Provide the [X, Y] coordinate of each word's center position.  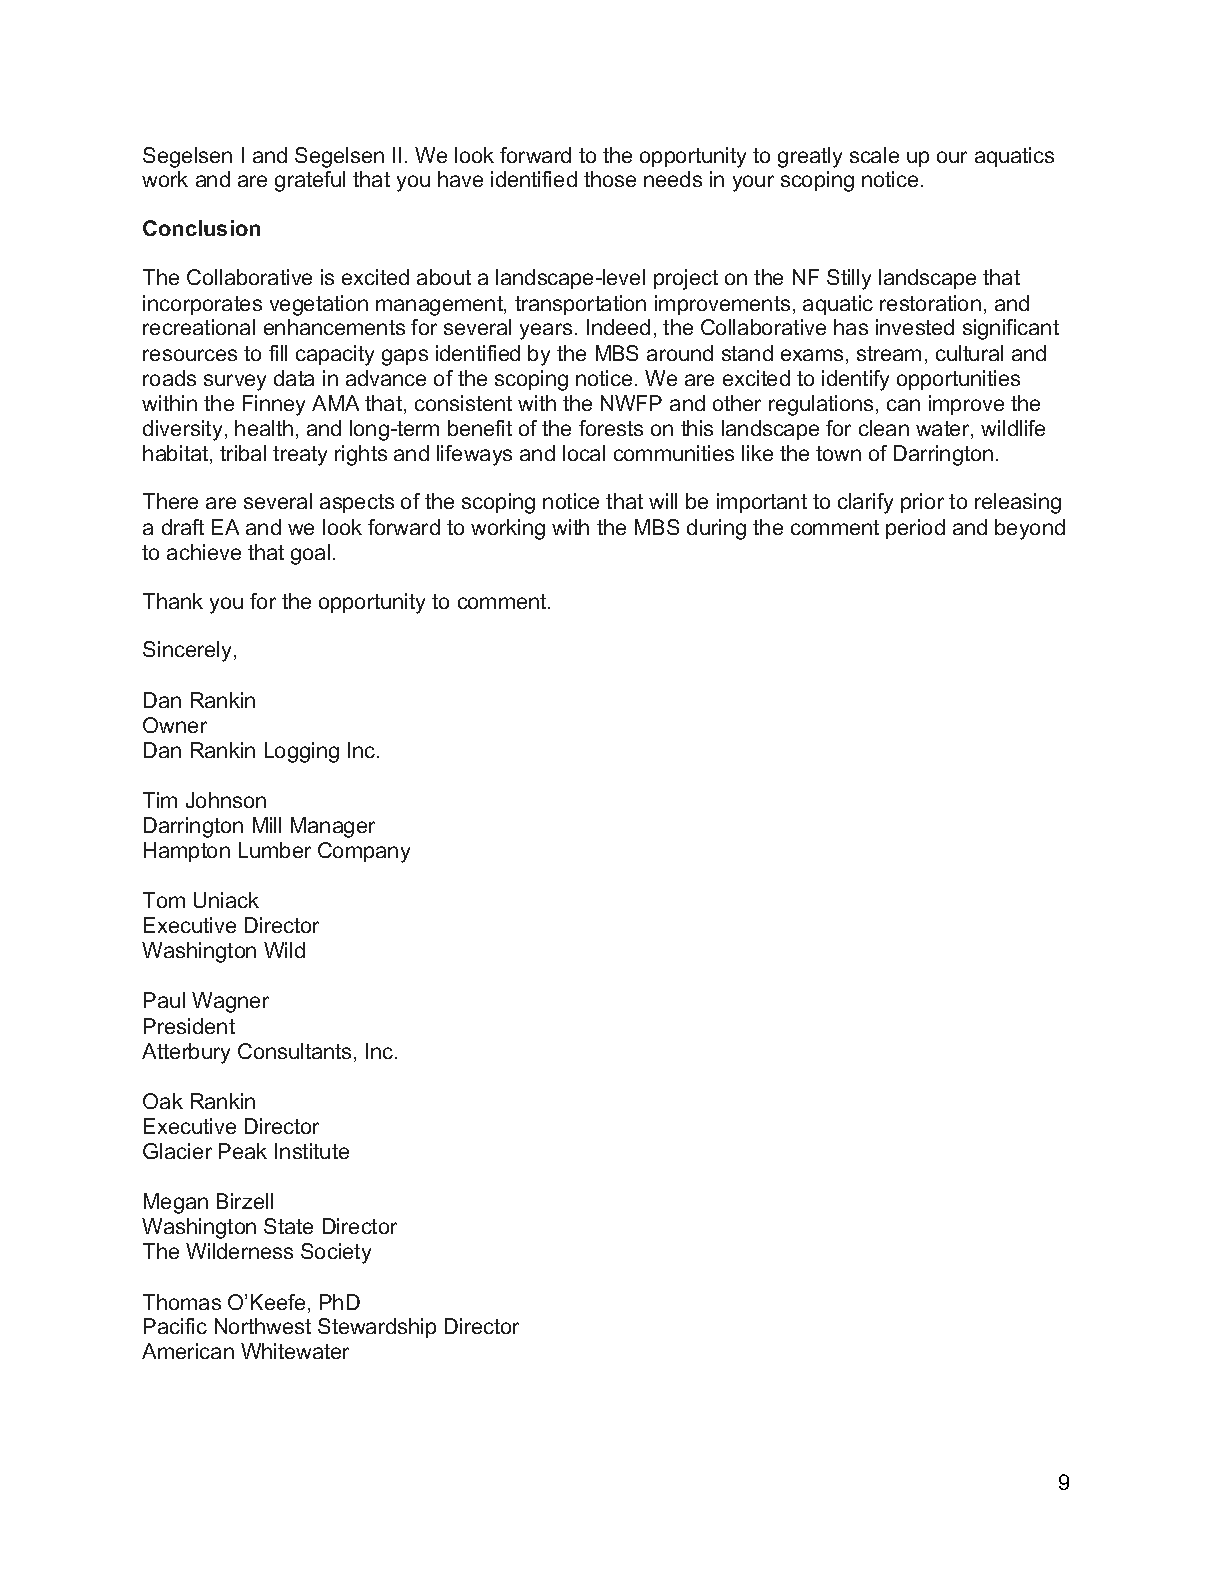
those [610, 179]
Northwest [263, 1326]
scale [874, 155]
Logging [302, 752]
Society [336, 1253]
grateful [310, 181]
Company [364, 852]
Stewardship [377, 1328]
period [915, 529]
